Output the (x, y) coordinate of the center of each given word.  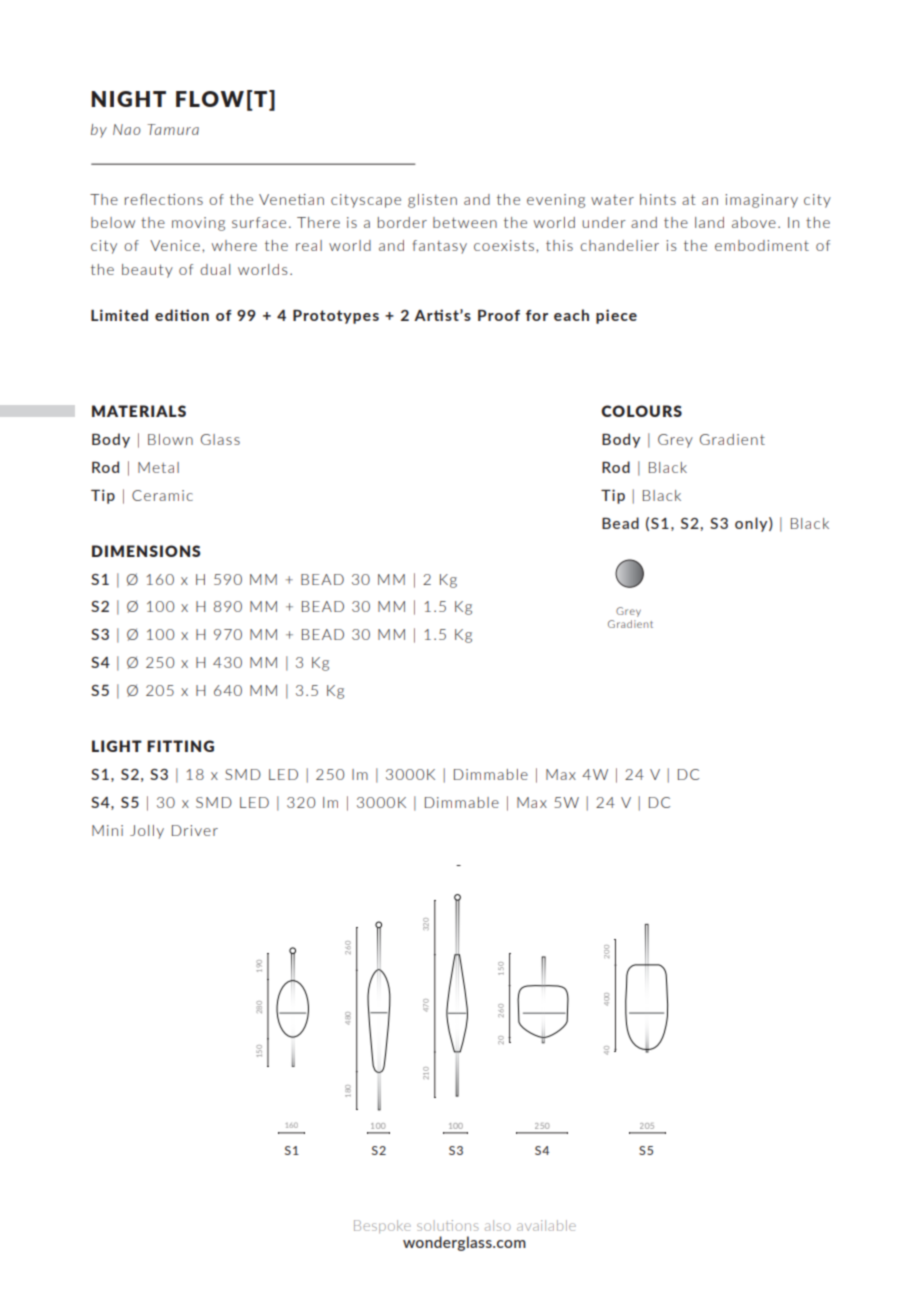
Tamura (173, 129)
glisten (432, 201)
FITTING (180, 746)
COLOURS (641, 411)
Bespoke (382, 1226)
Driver (195, 830)
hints (658, 199)
